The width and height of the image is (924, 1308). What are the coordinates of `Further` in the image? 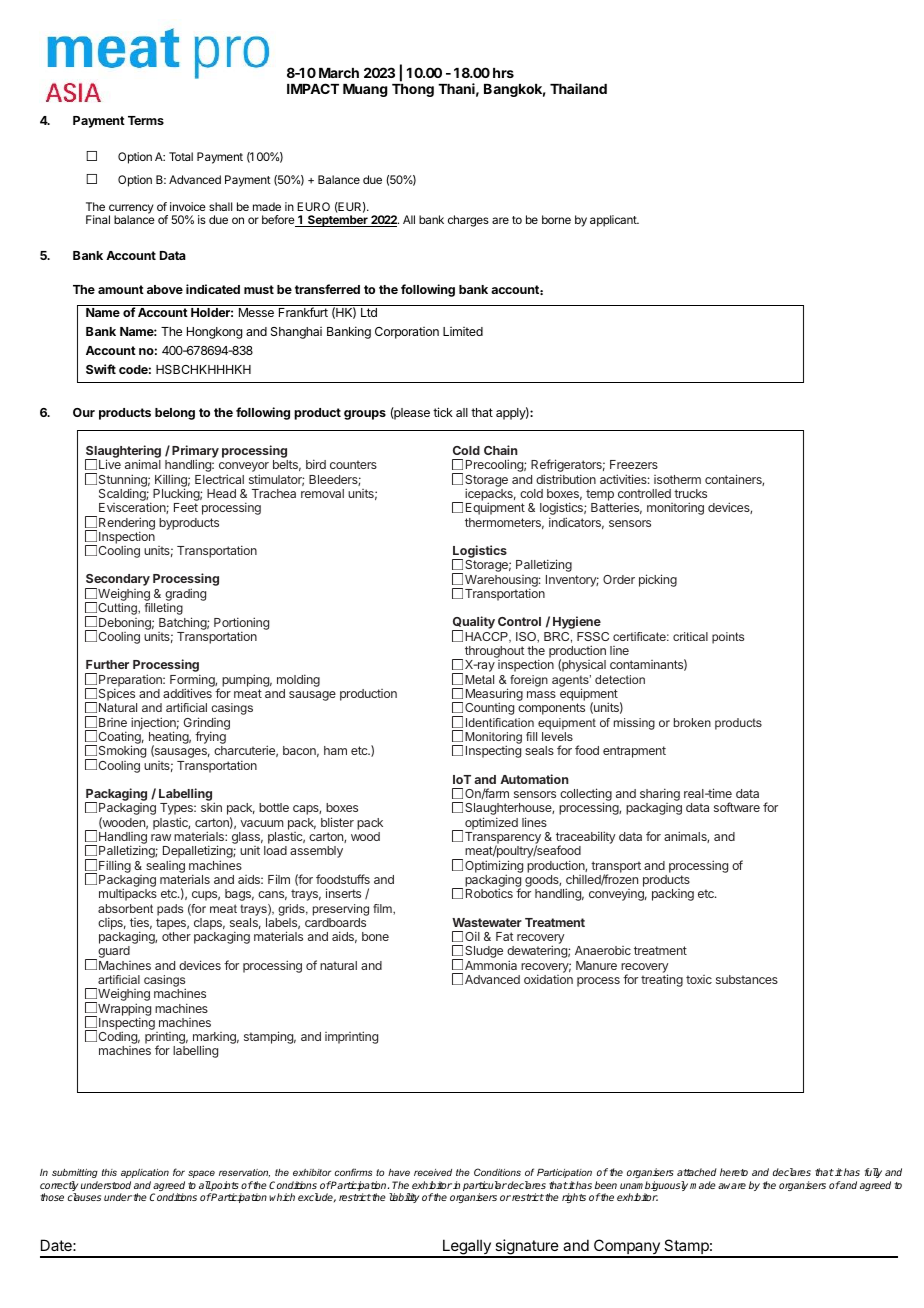 It's located at (107, 664).
